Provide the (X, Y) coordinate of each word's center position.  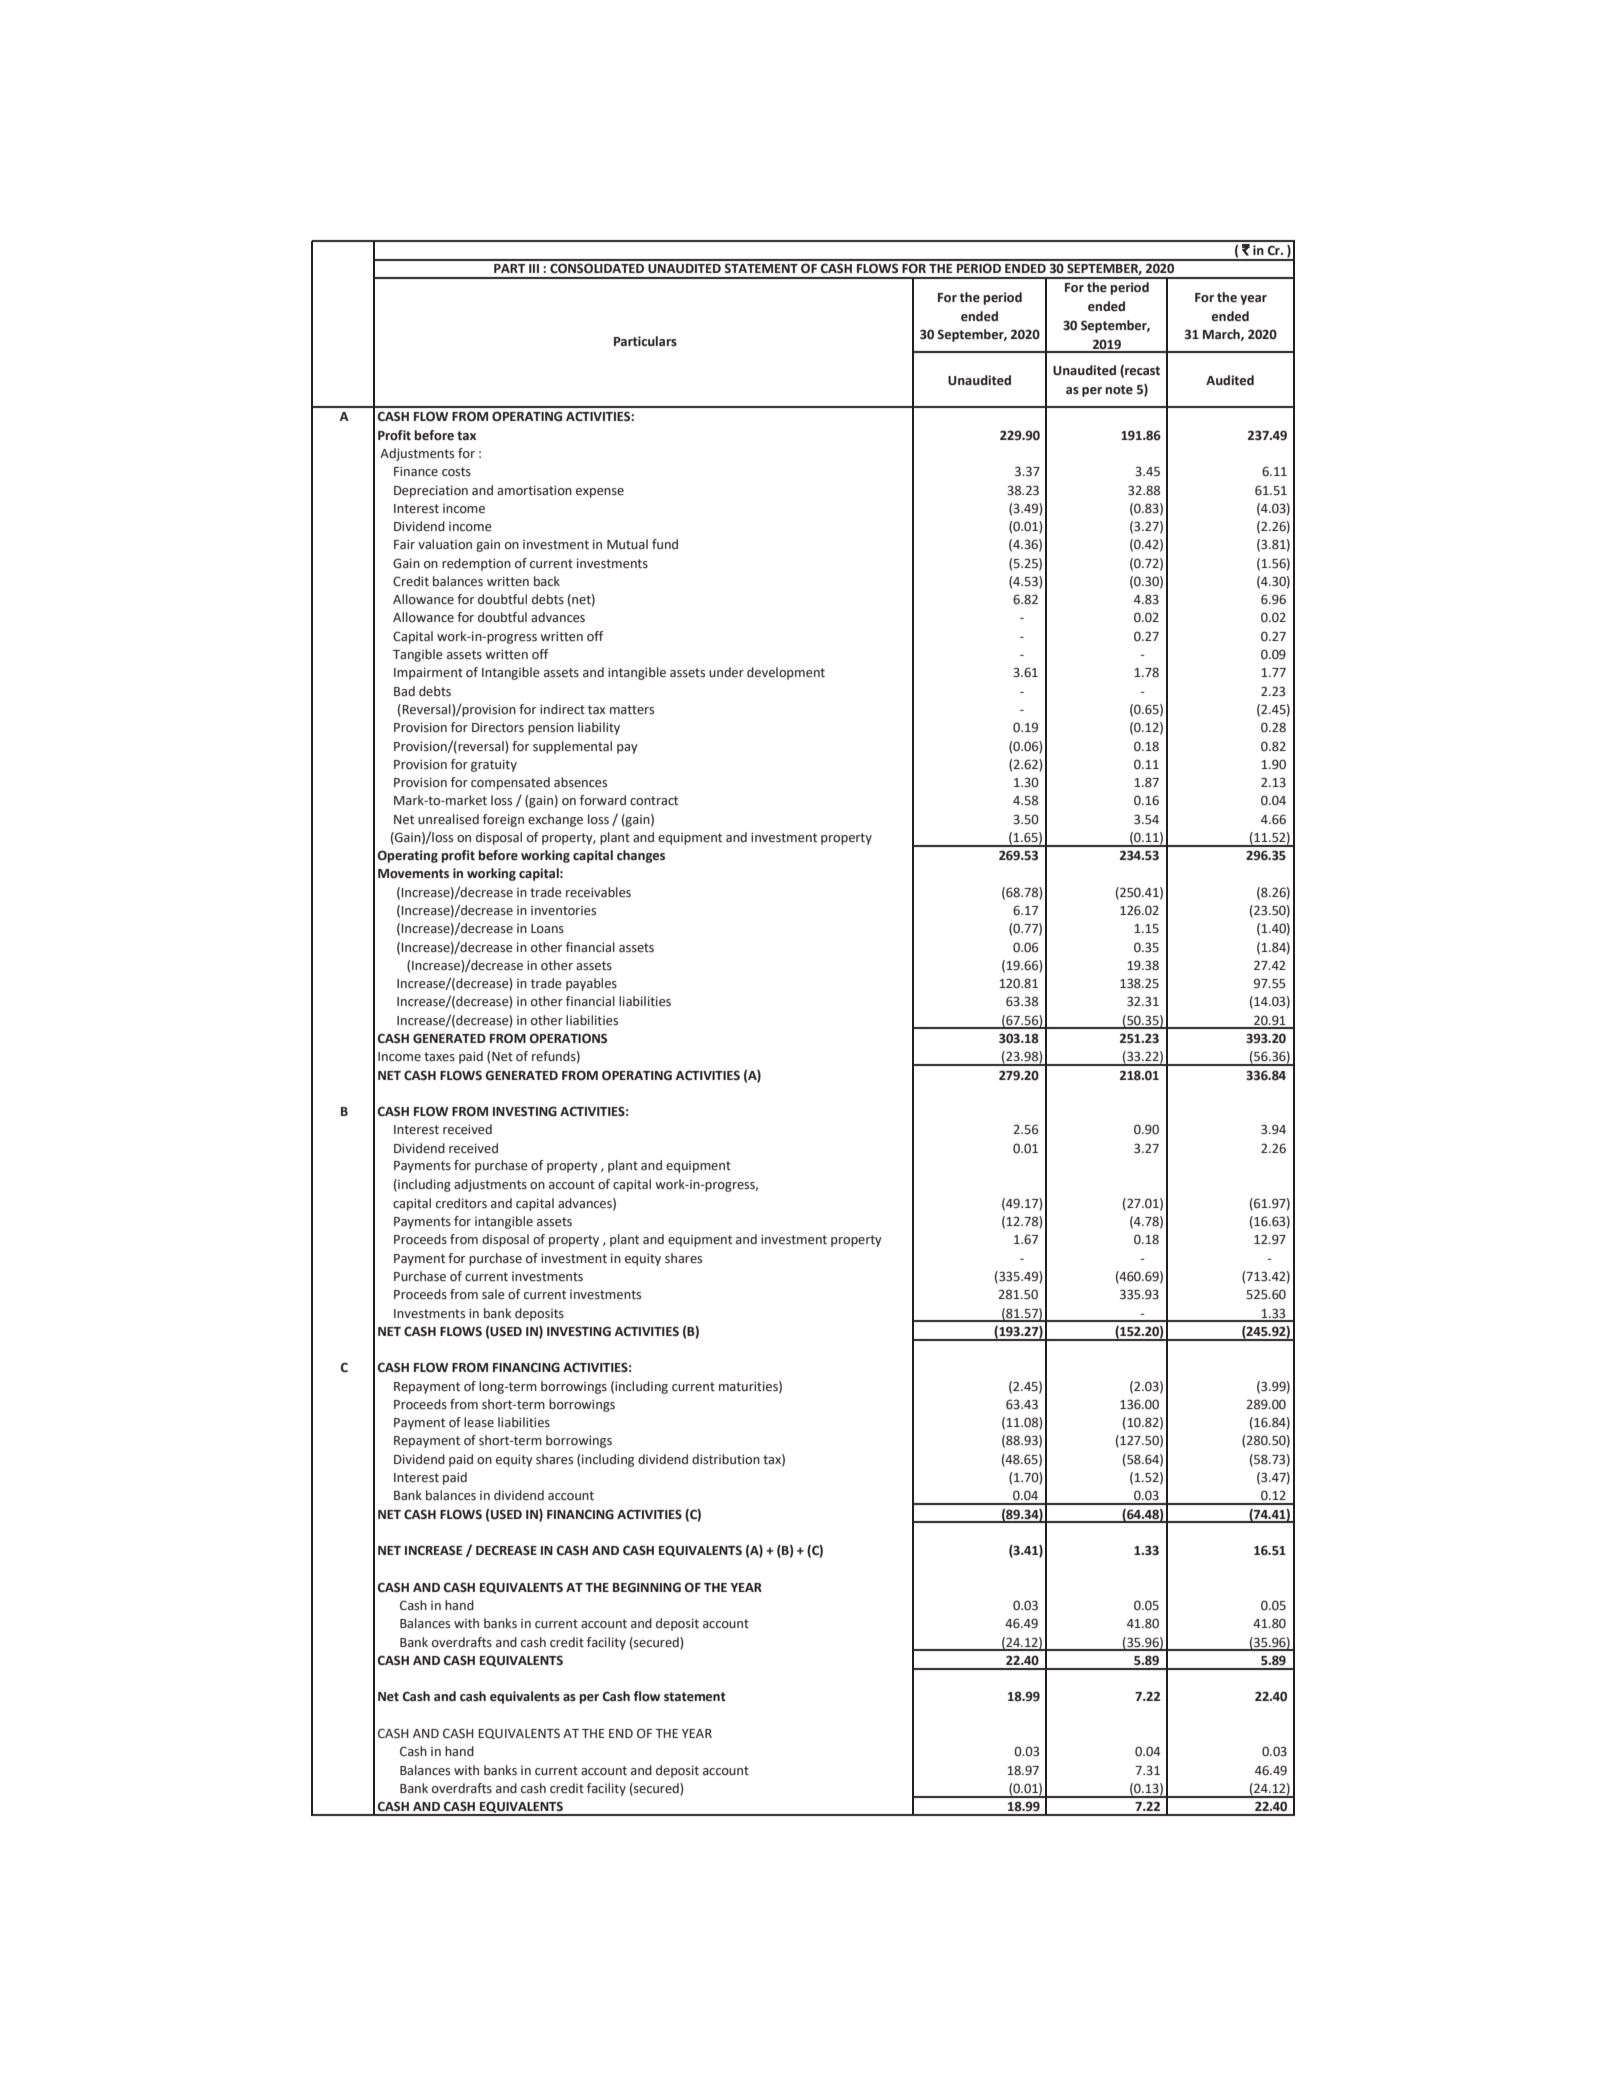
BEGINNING (647, 1587)
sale (493, 1294)
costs (456, 472)
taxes (439, 1057)
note (1119, 390)
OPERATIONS (568, 1038)
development (786, 673)
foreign (503, 820)
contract (654, 800)
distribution (726, 1459)
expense (600, 493)
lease (479, 1422)
